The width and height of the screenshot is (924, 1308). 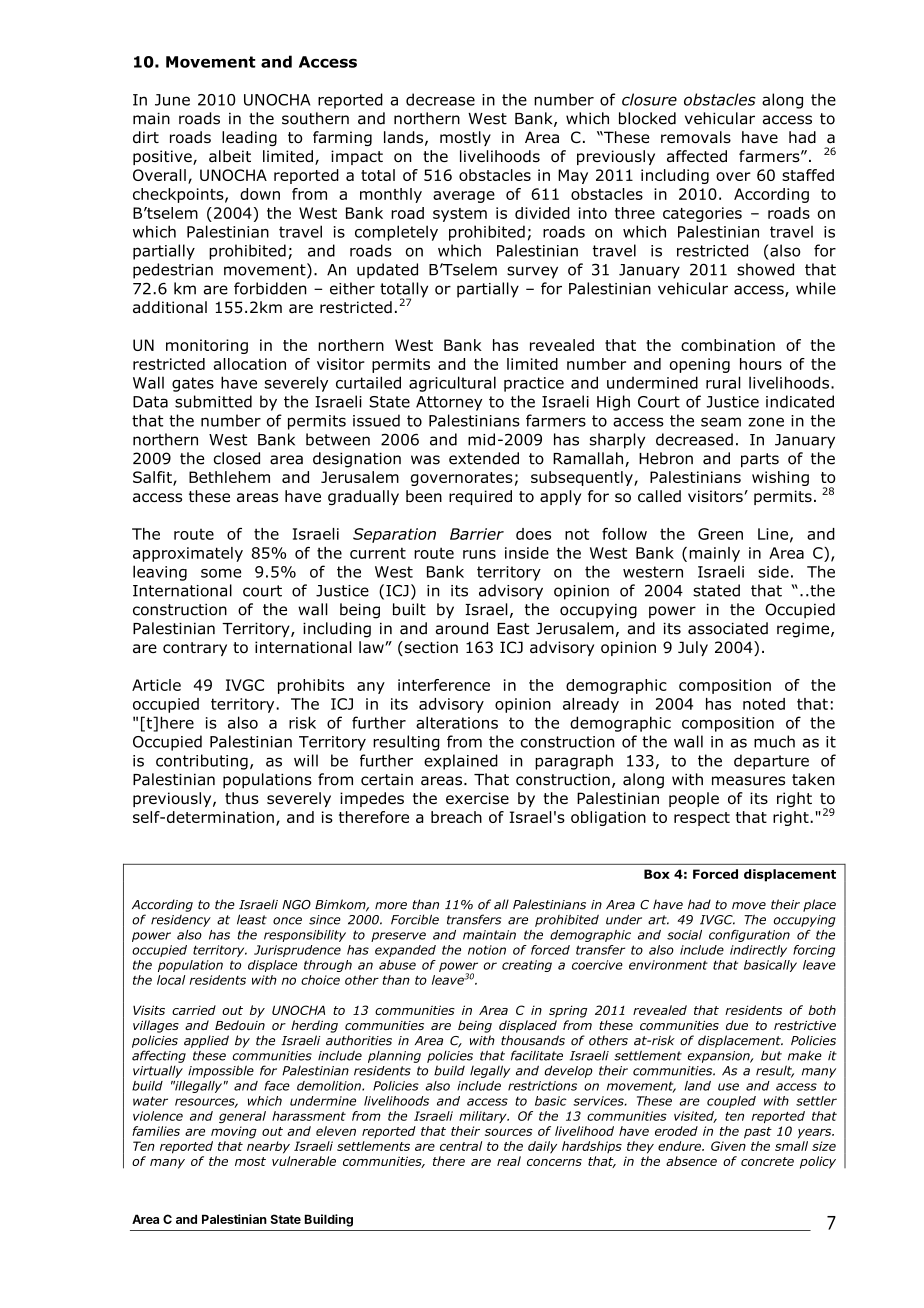 What do you see at coordinates (484, 458) in the screenshot?
I see `extended` at bounding box center [484, 458].
